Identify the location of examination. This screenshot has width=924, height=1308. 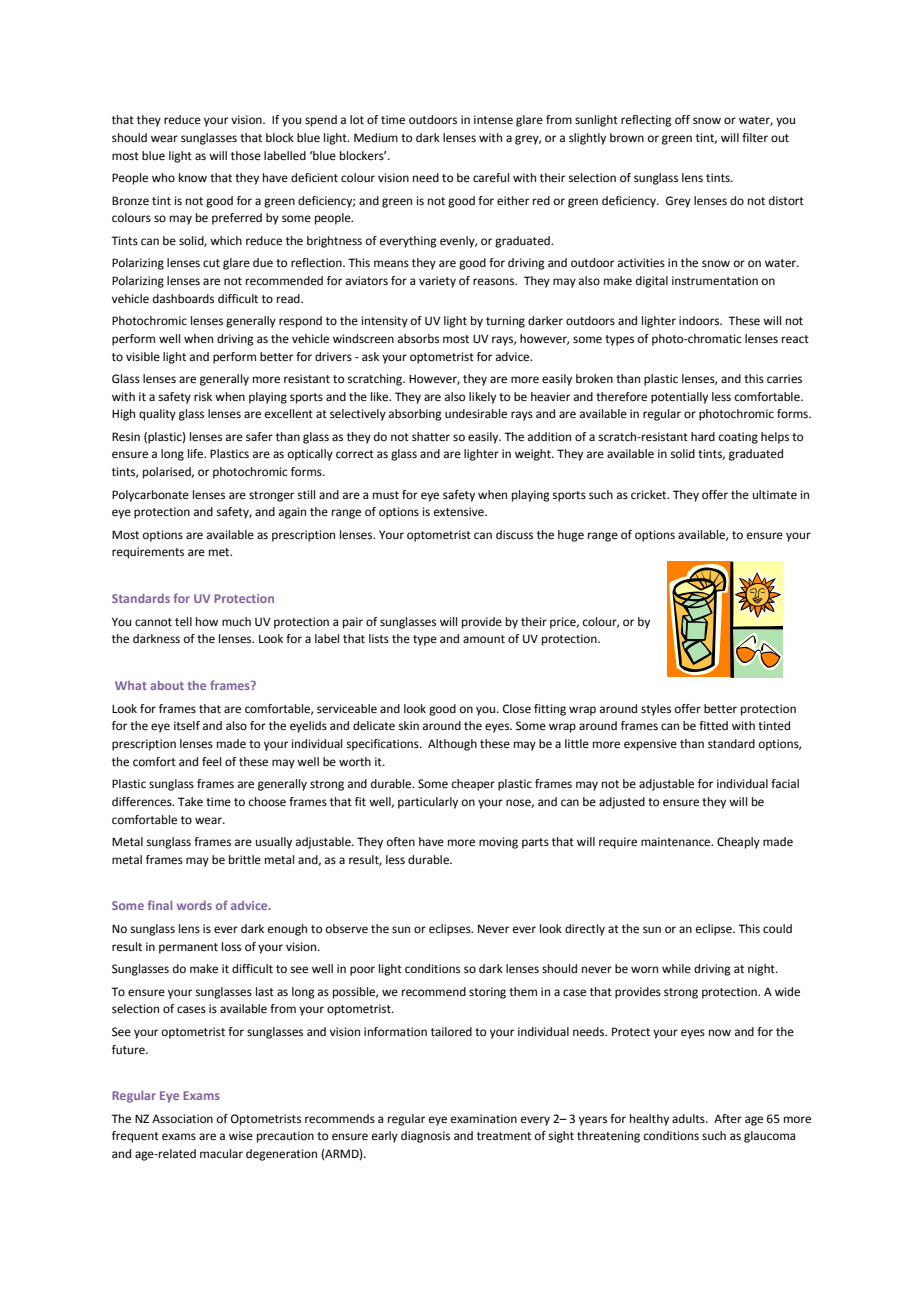
(484, 1118).
